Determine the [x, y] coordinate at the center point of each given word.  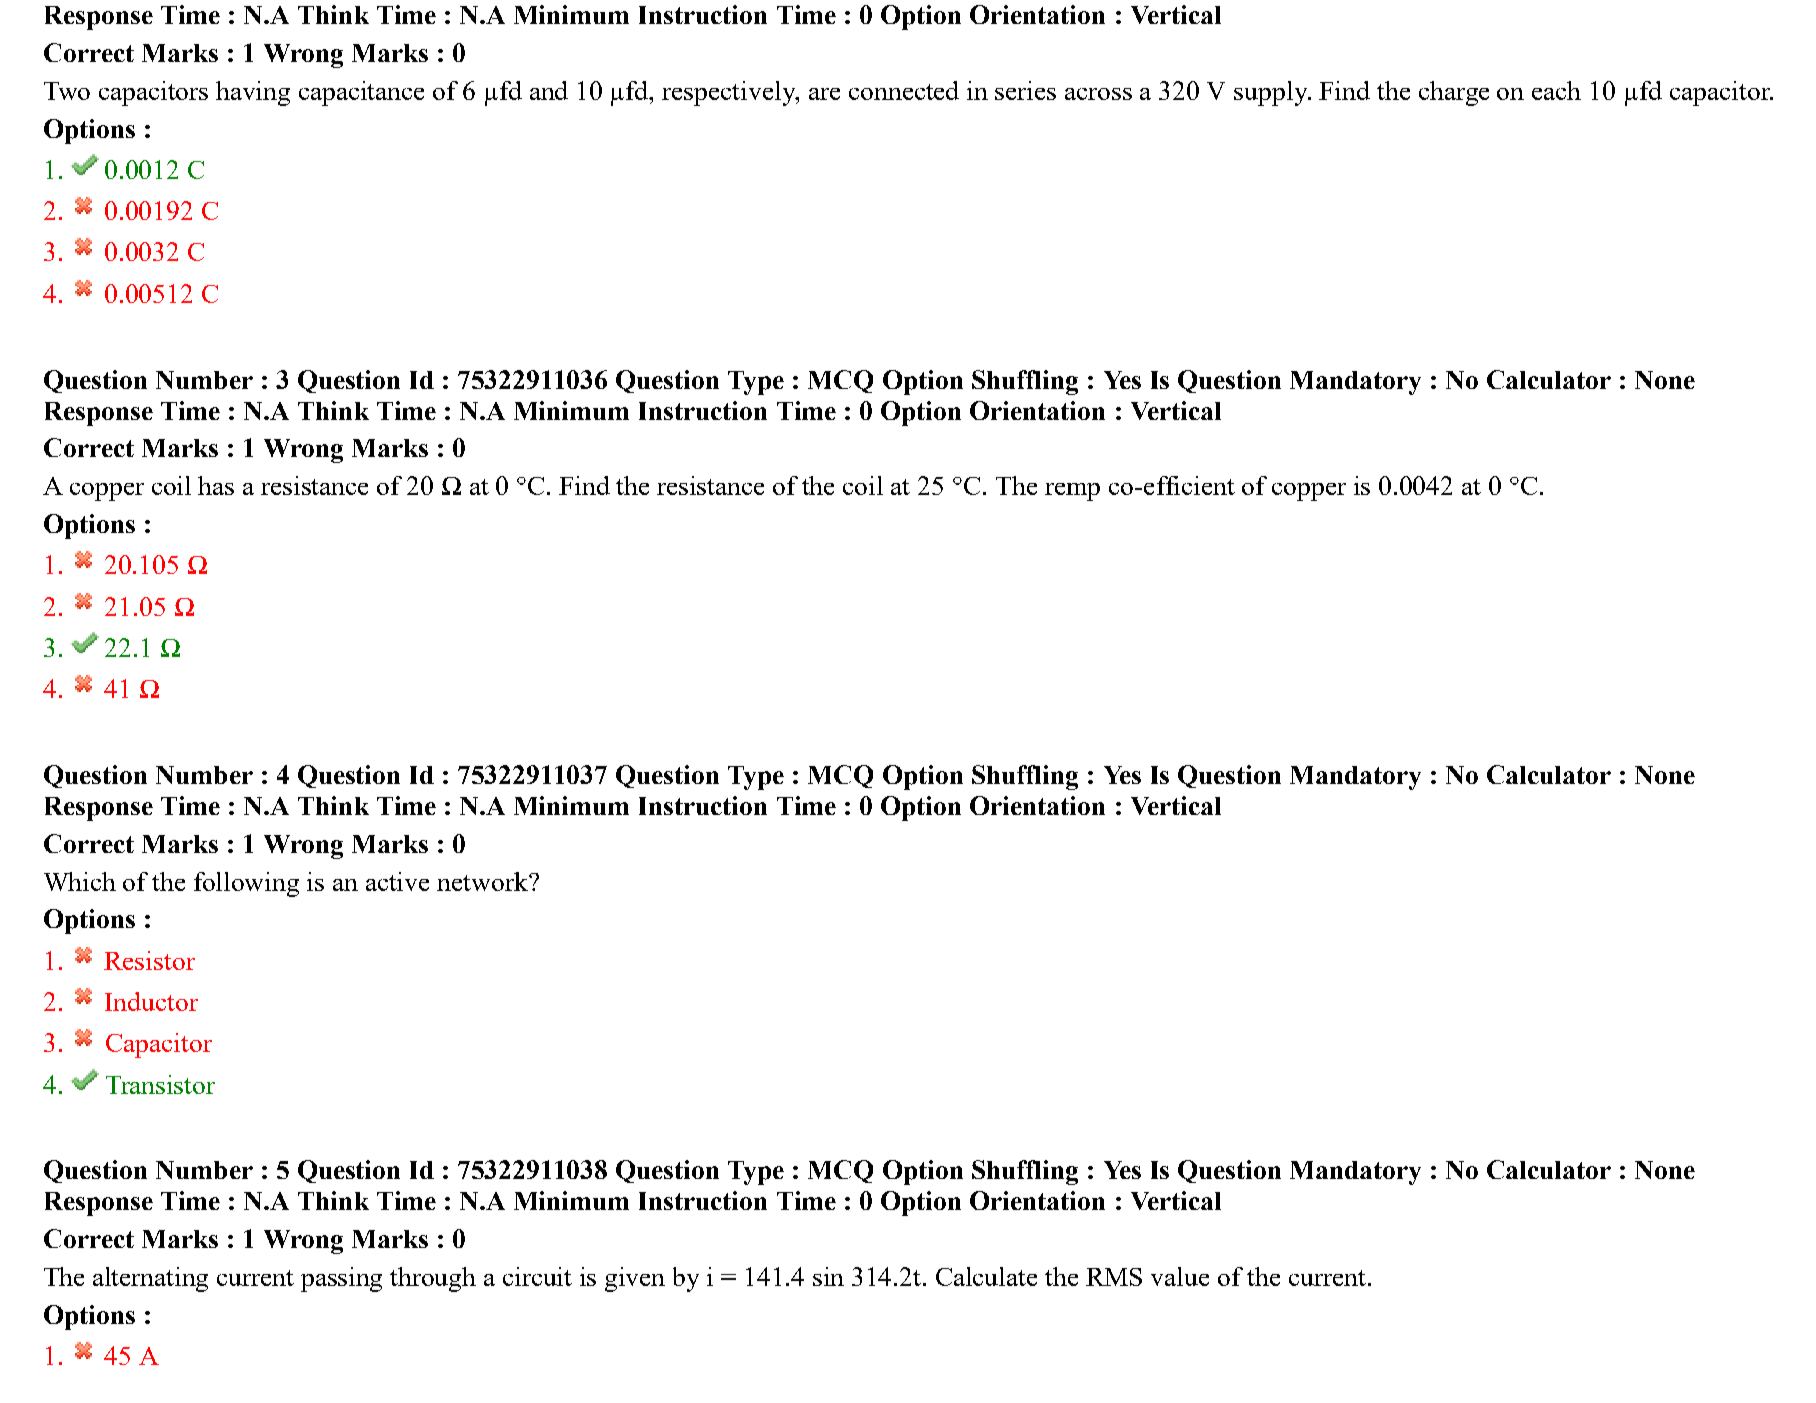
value [1180, 1276]
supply [1272, 93]
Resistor [149, 960]
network [483, 881]
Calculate [986, 1276]
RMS [1114, 1277]
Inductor [151, 1001]
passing [341, 1279]
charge [1454, 93]
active [397, 881]
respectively [730, 93]
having [253, 93]
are [824, 94]
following [246, 884]
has [216, 485]
